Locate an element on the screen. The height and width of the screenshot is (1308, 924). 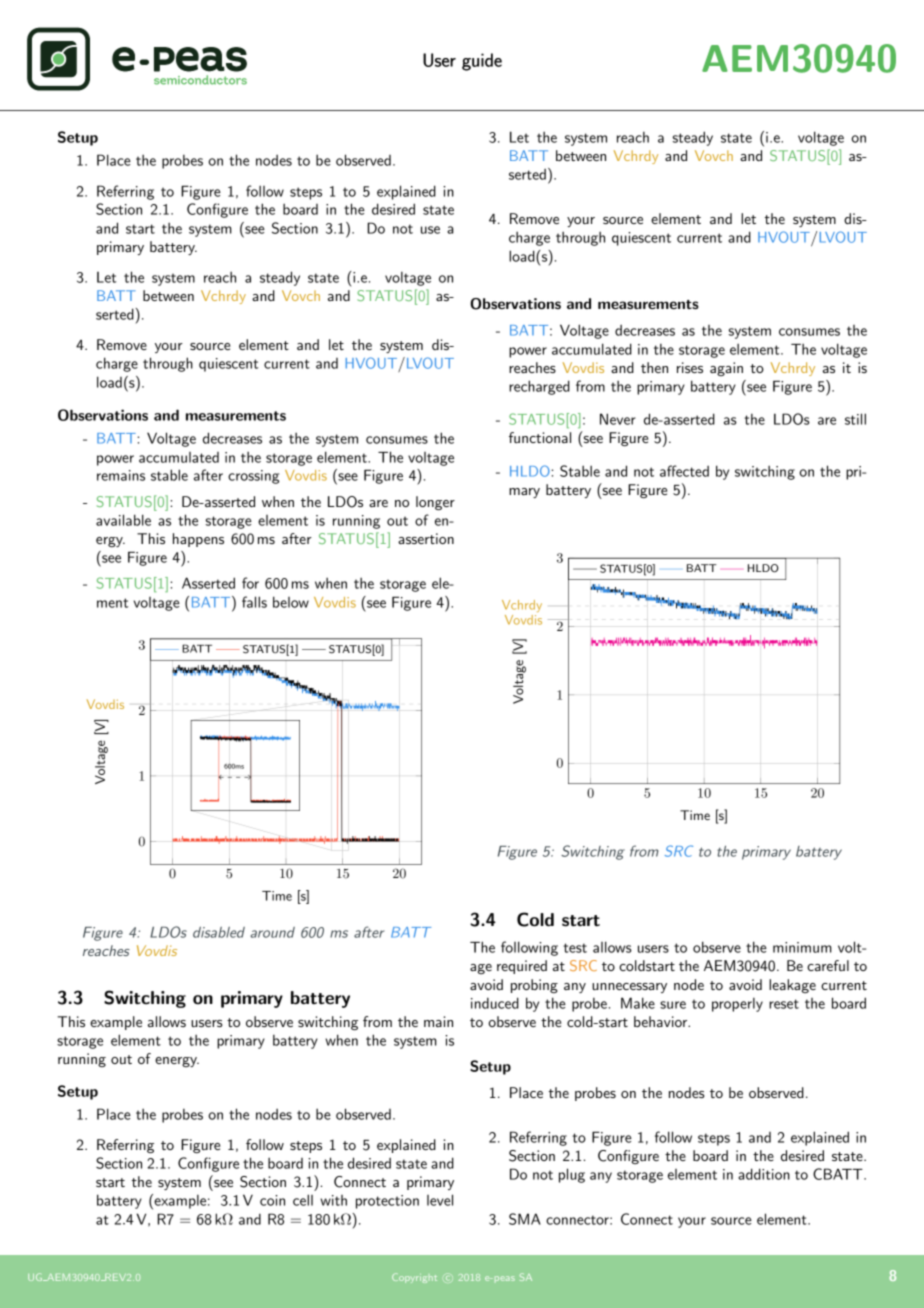
again is located at coordinates (726, 369).
